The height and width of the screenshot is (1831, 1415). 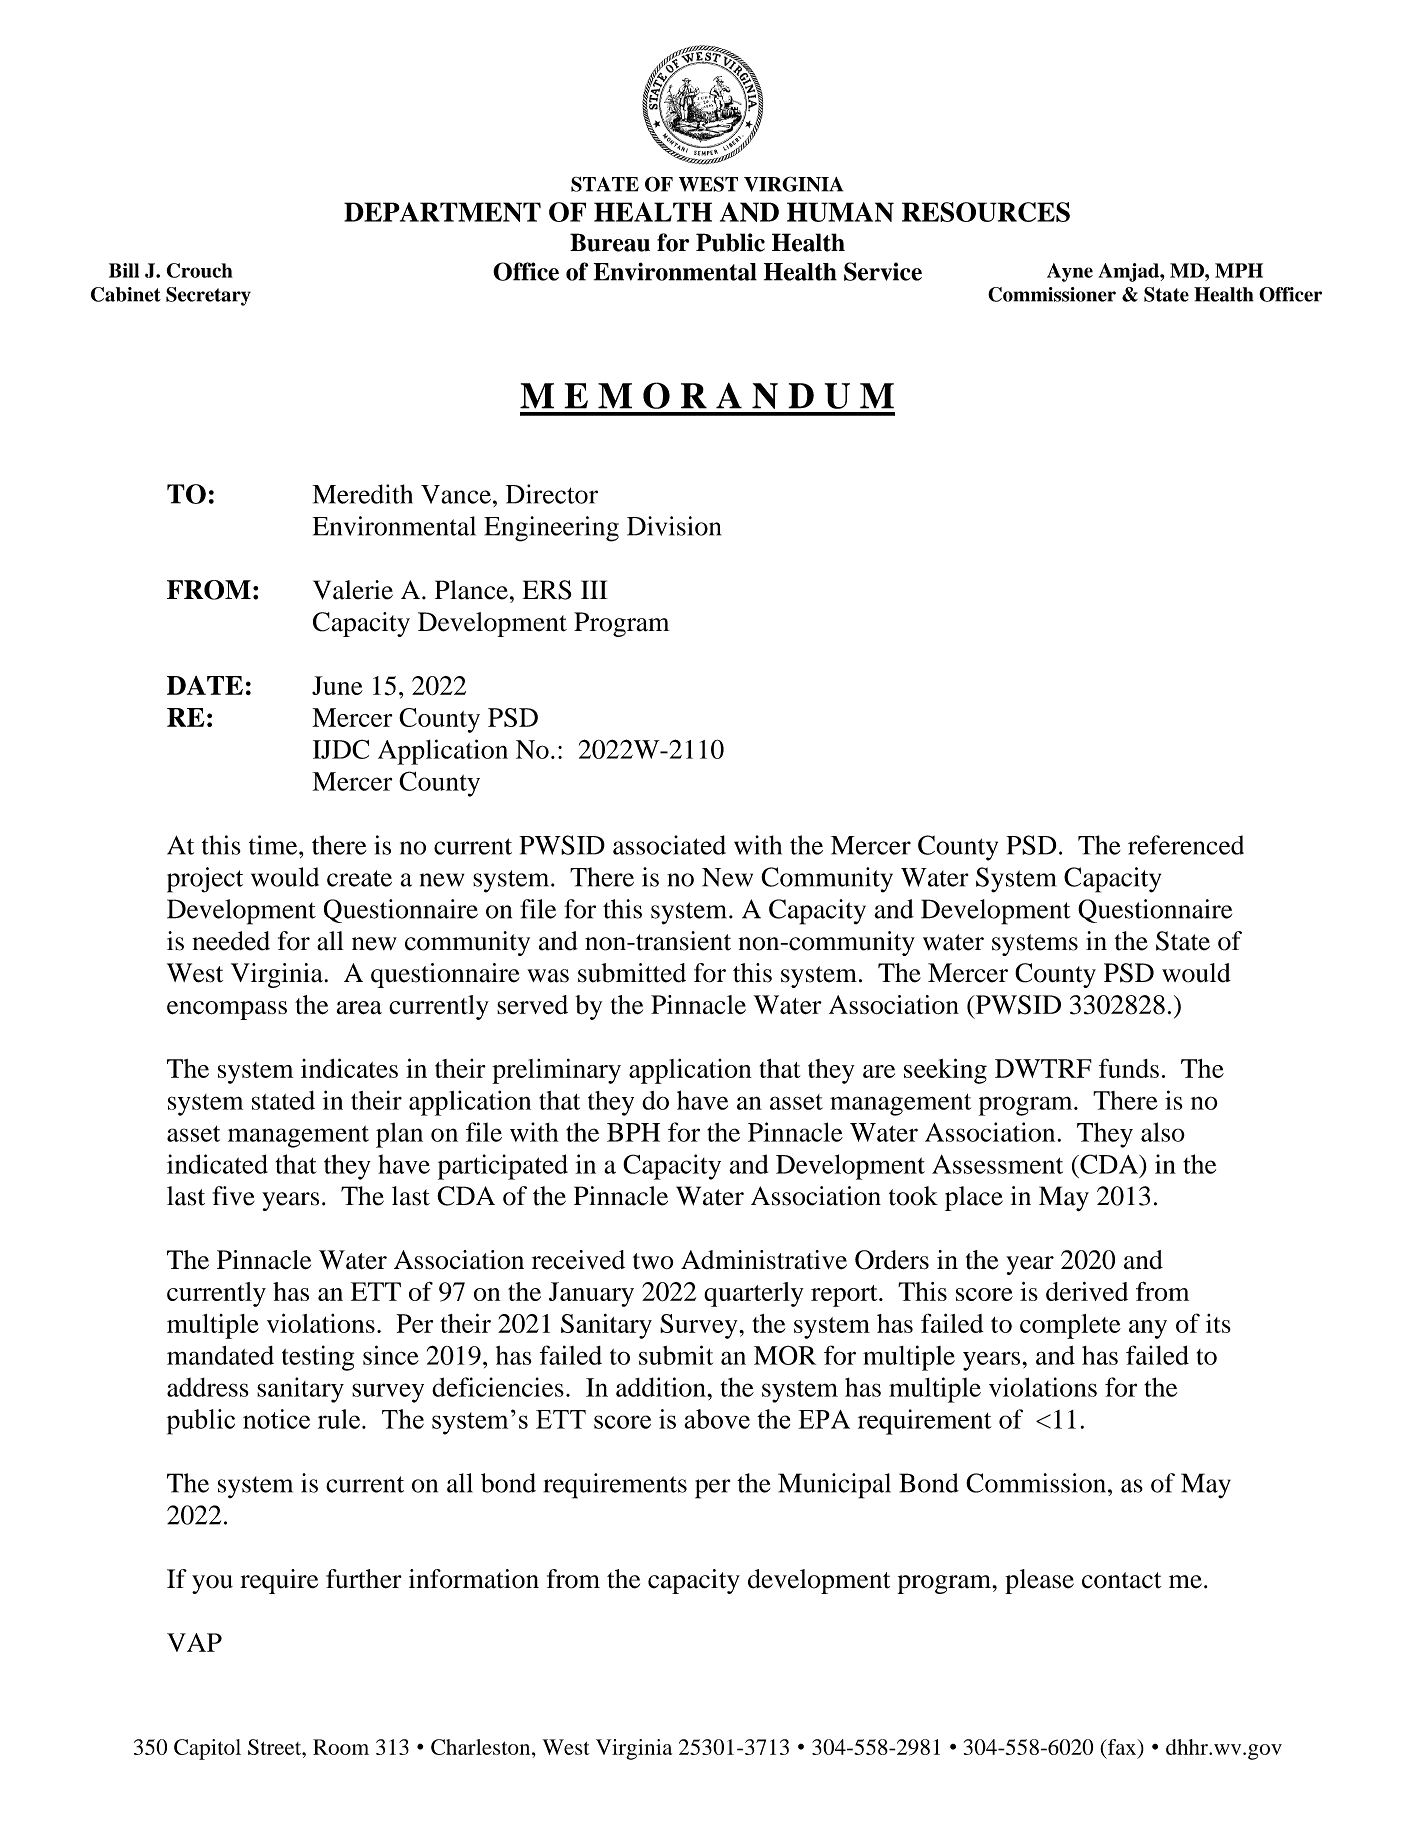 I want to click on III, so click(x=594, y=589).
